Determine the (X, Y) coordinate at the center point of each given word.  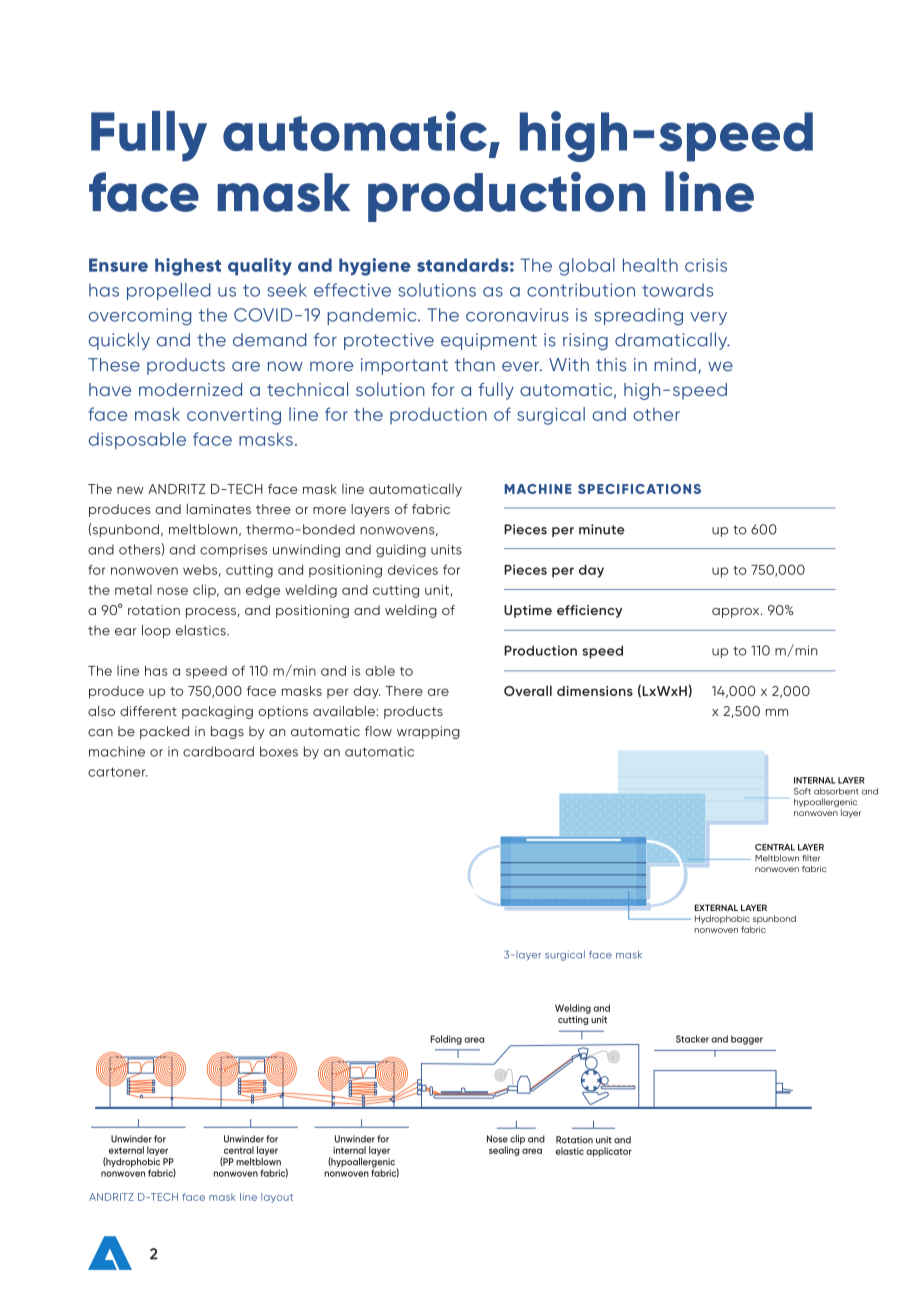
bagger (747, 1040)
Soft (802, 791)
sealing (505, 1150)
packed (164, 732)
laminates (219, 509)
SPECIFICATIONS (639, 489)
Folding (446, 1040)
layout (277, 1198)
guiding (401, 551)
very (708, 318)
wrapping (428, 732)
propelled (169, 291)
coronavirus (517, 315)
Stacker (692, 1039)
